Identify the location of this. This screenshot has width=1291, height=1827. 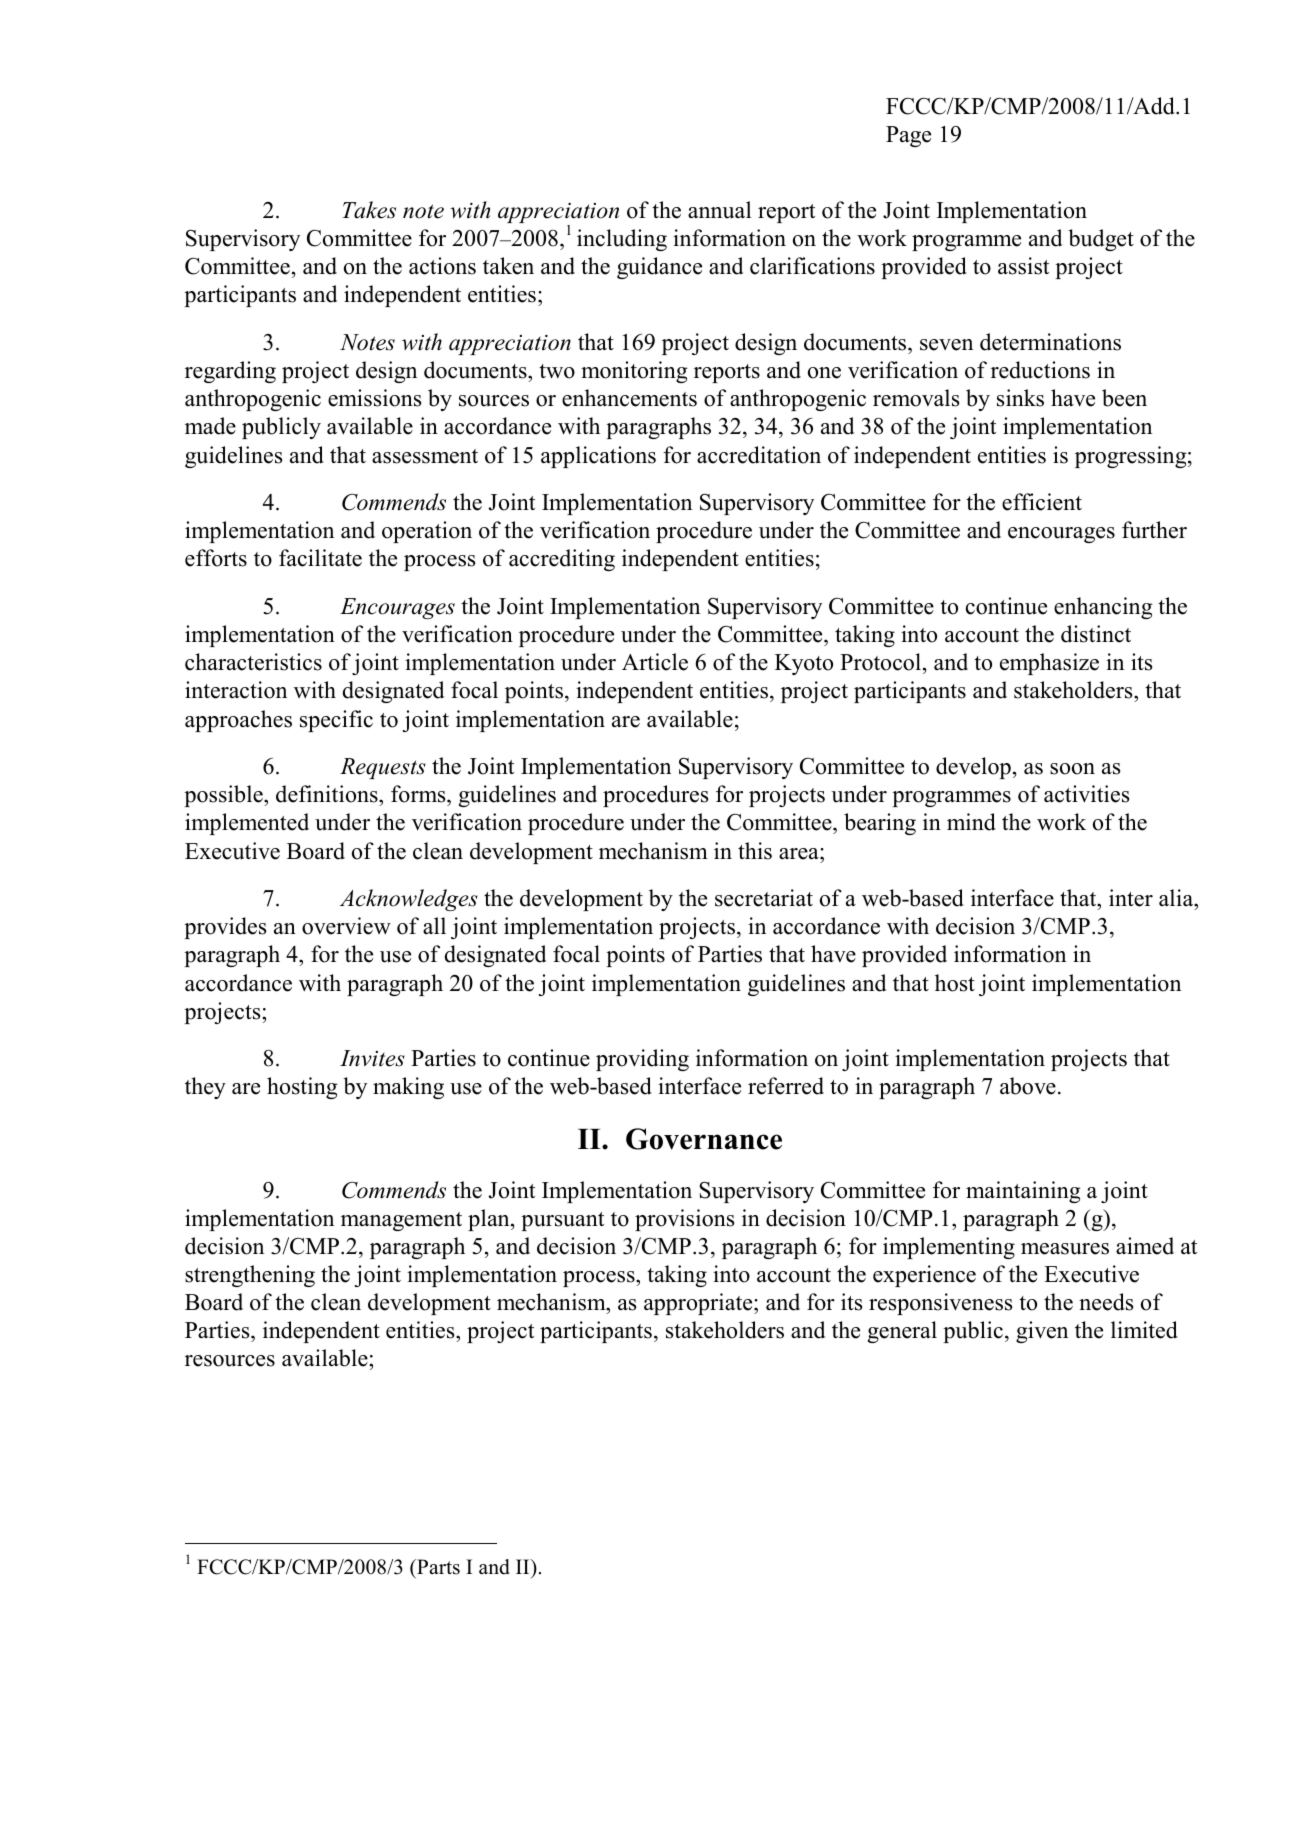
(755, 851).
